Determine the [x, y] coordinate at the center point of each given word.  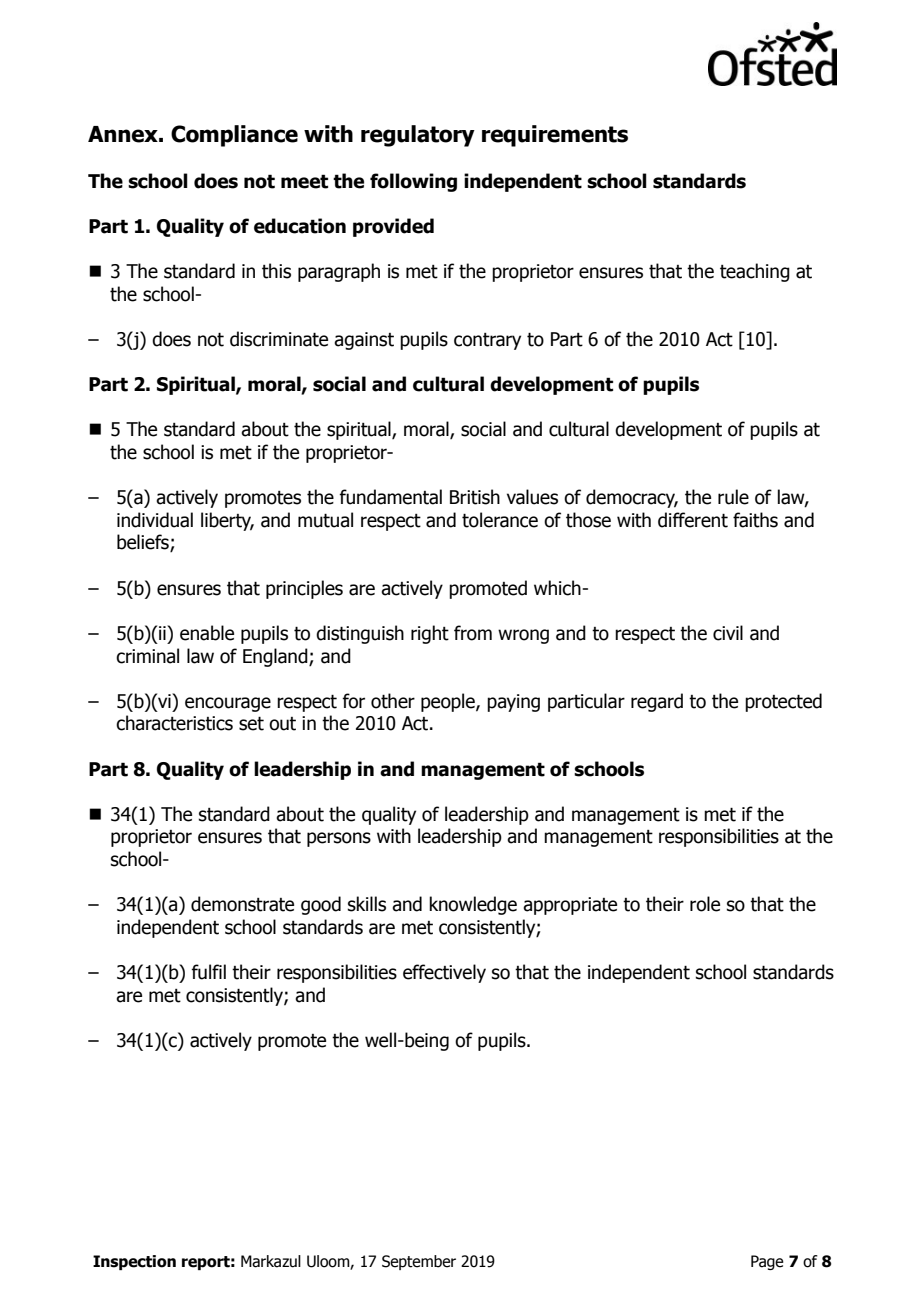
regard [657, 702]
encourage [228, 704]
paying [513, 703]
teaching [755, 272]
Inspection [134, 1262]
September [419, 1262]
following [413, 182]
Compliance [234, 136]
